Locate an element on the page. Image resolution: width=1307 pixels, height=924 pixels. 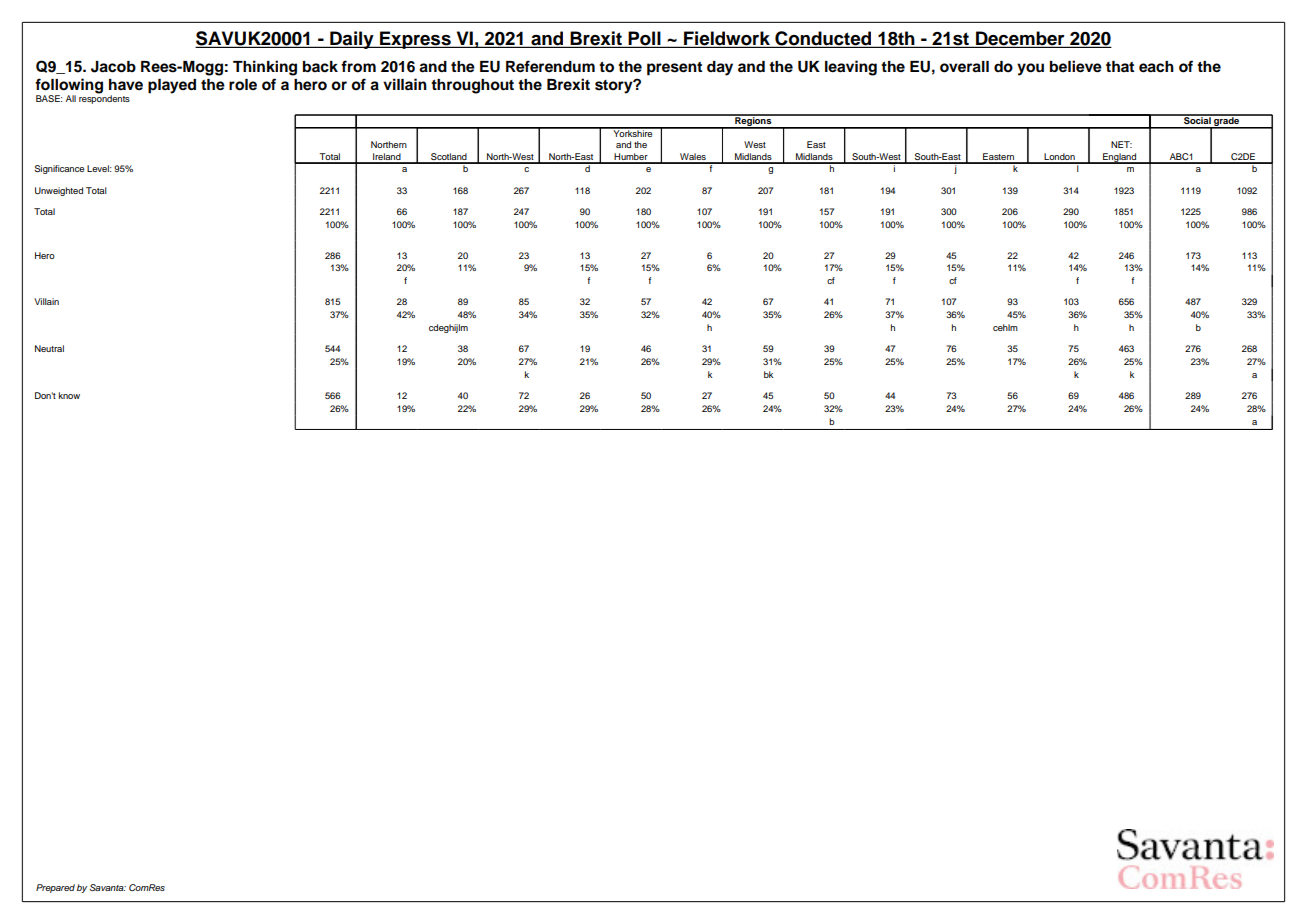
Unweighted is located at coordinates (59, 191).
